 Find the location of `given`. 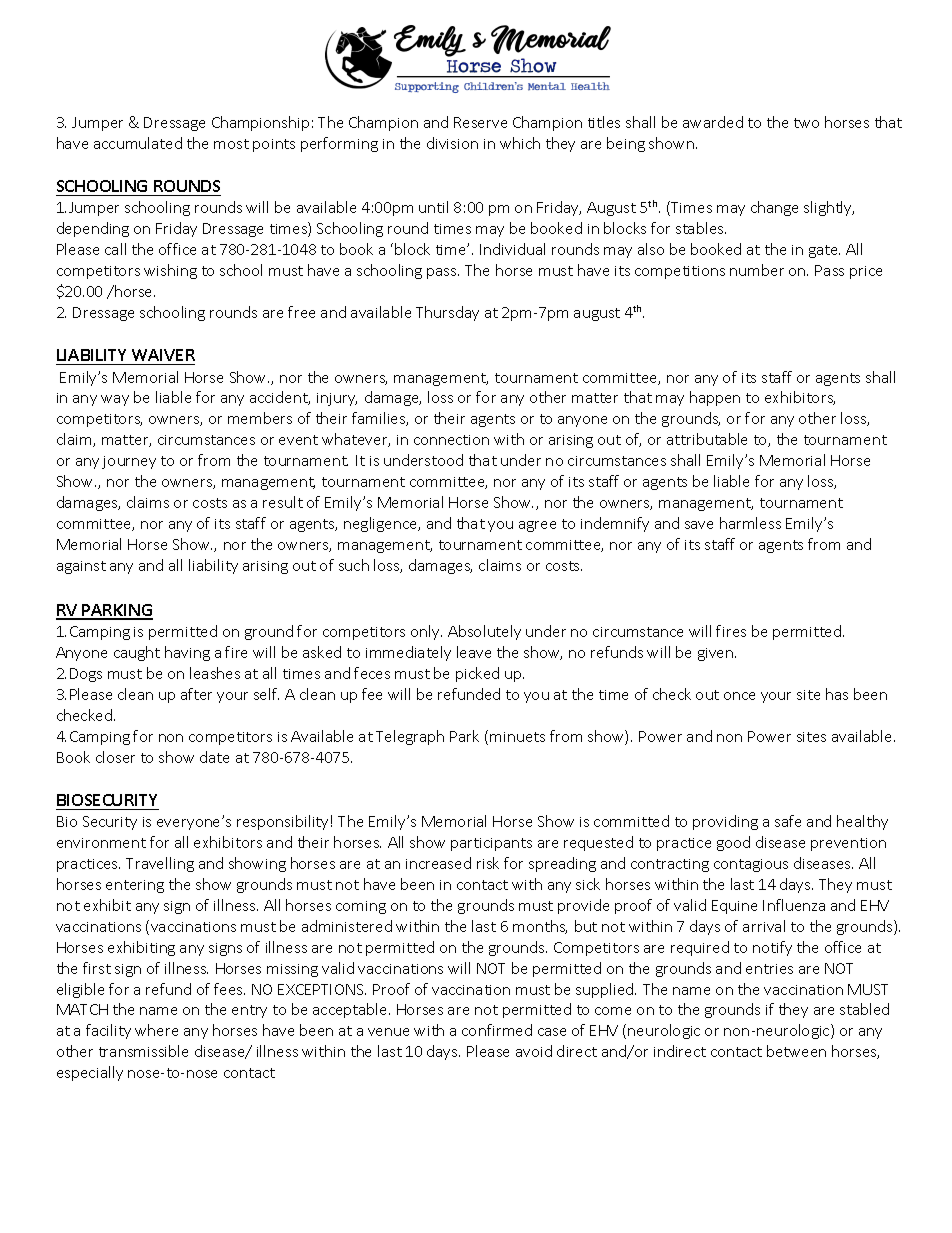

given is located at coordinates (717, 654).
